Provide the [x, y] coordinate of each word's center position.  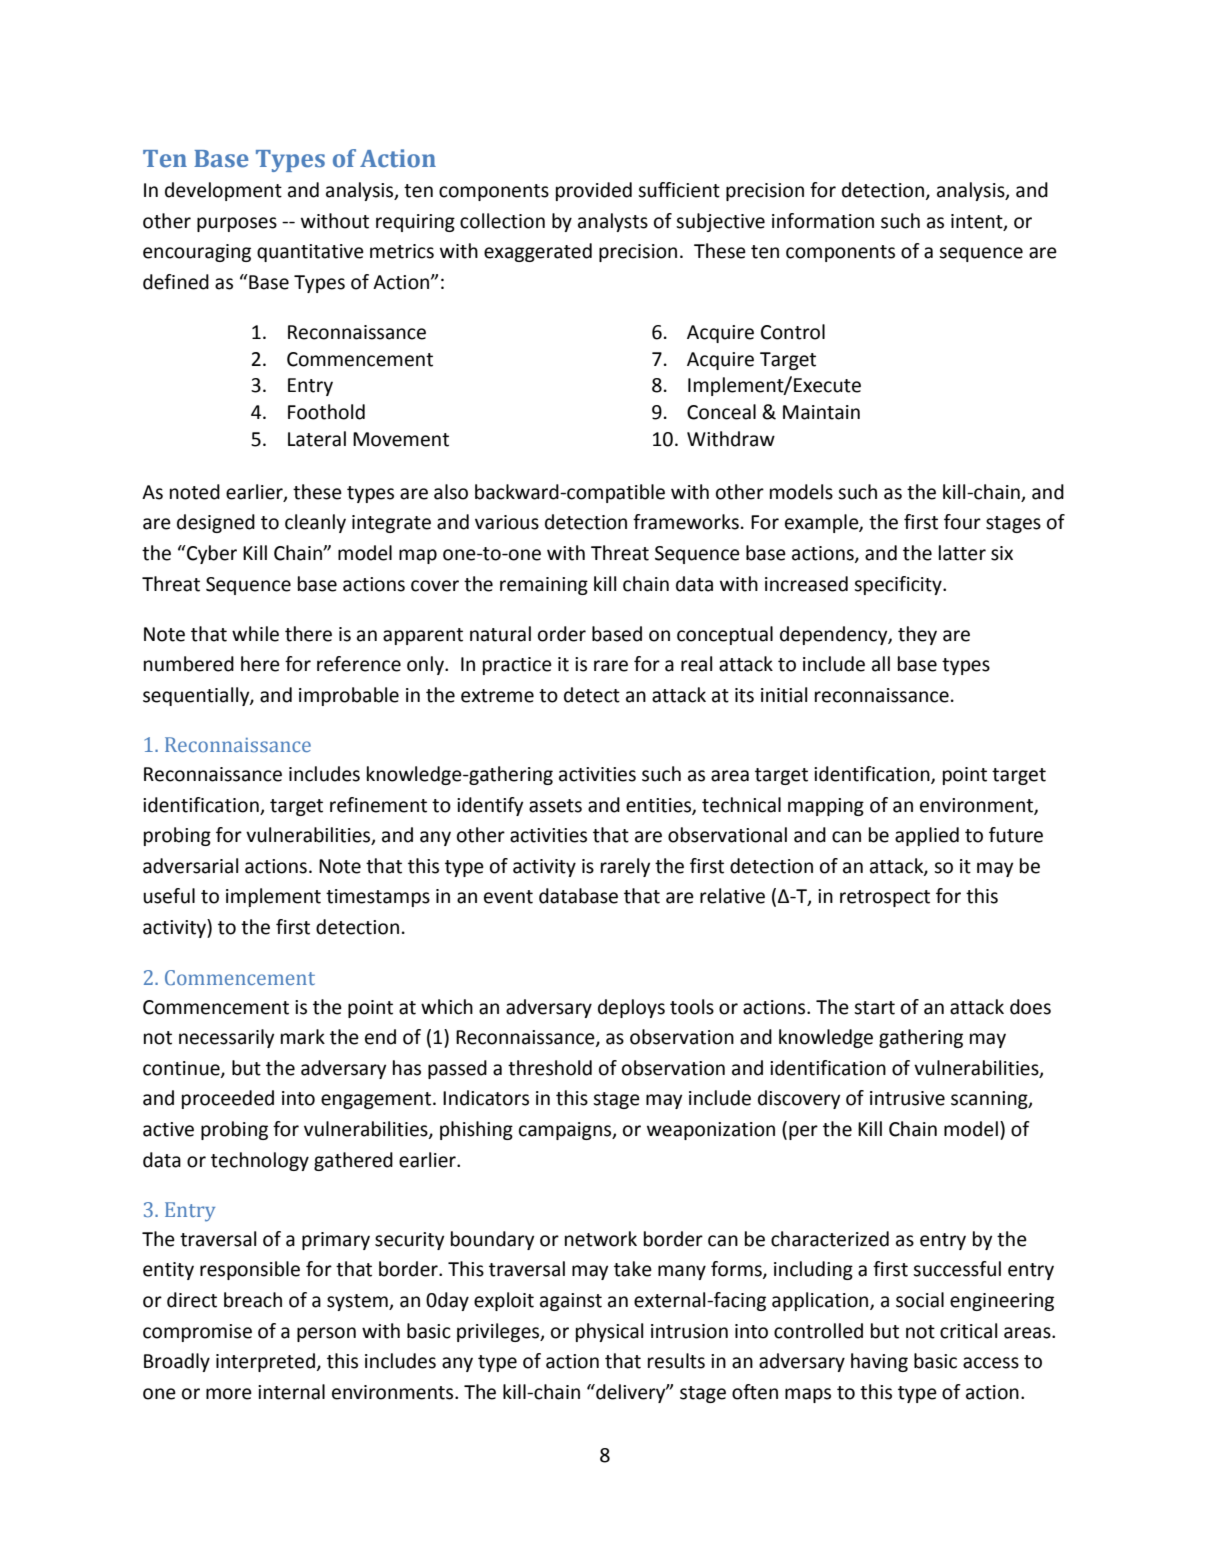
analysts [613, 222]
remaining [544, 586]
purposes [237, 224]
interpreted [265, 1362]
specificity [899, 585]
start [874, 1008]
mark [303, 1037]
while [255, 634]
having [879, 1362]
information [823, 221]
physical [609, 1332]
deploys [631, 1008]
